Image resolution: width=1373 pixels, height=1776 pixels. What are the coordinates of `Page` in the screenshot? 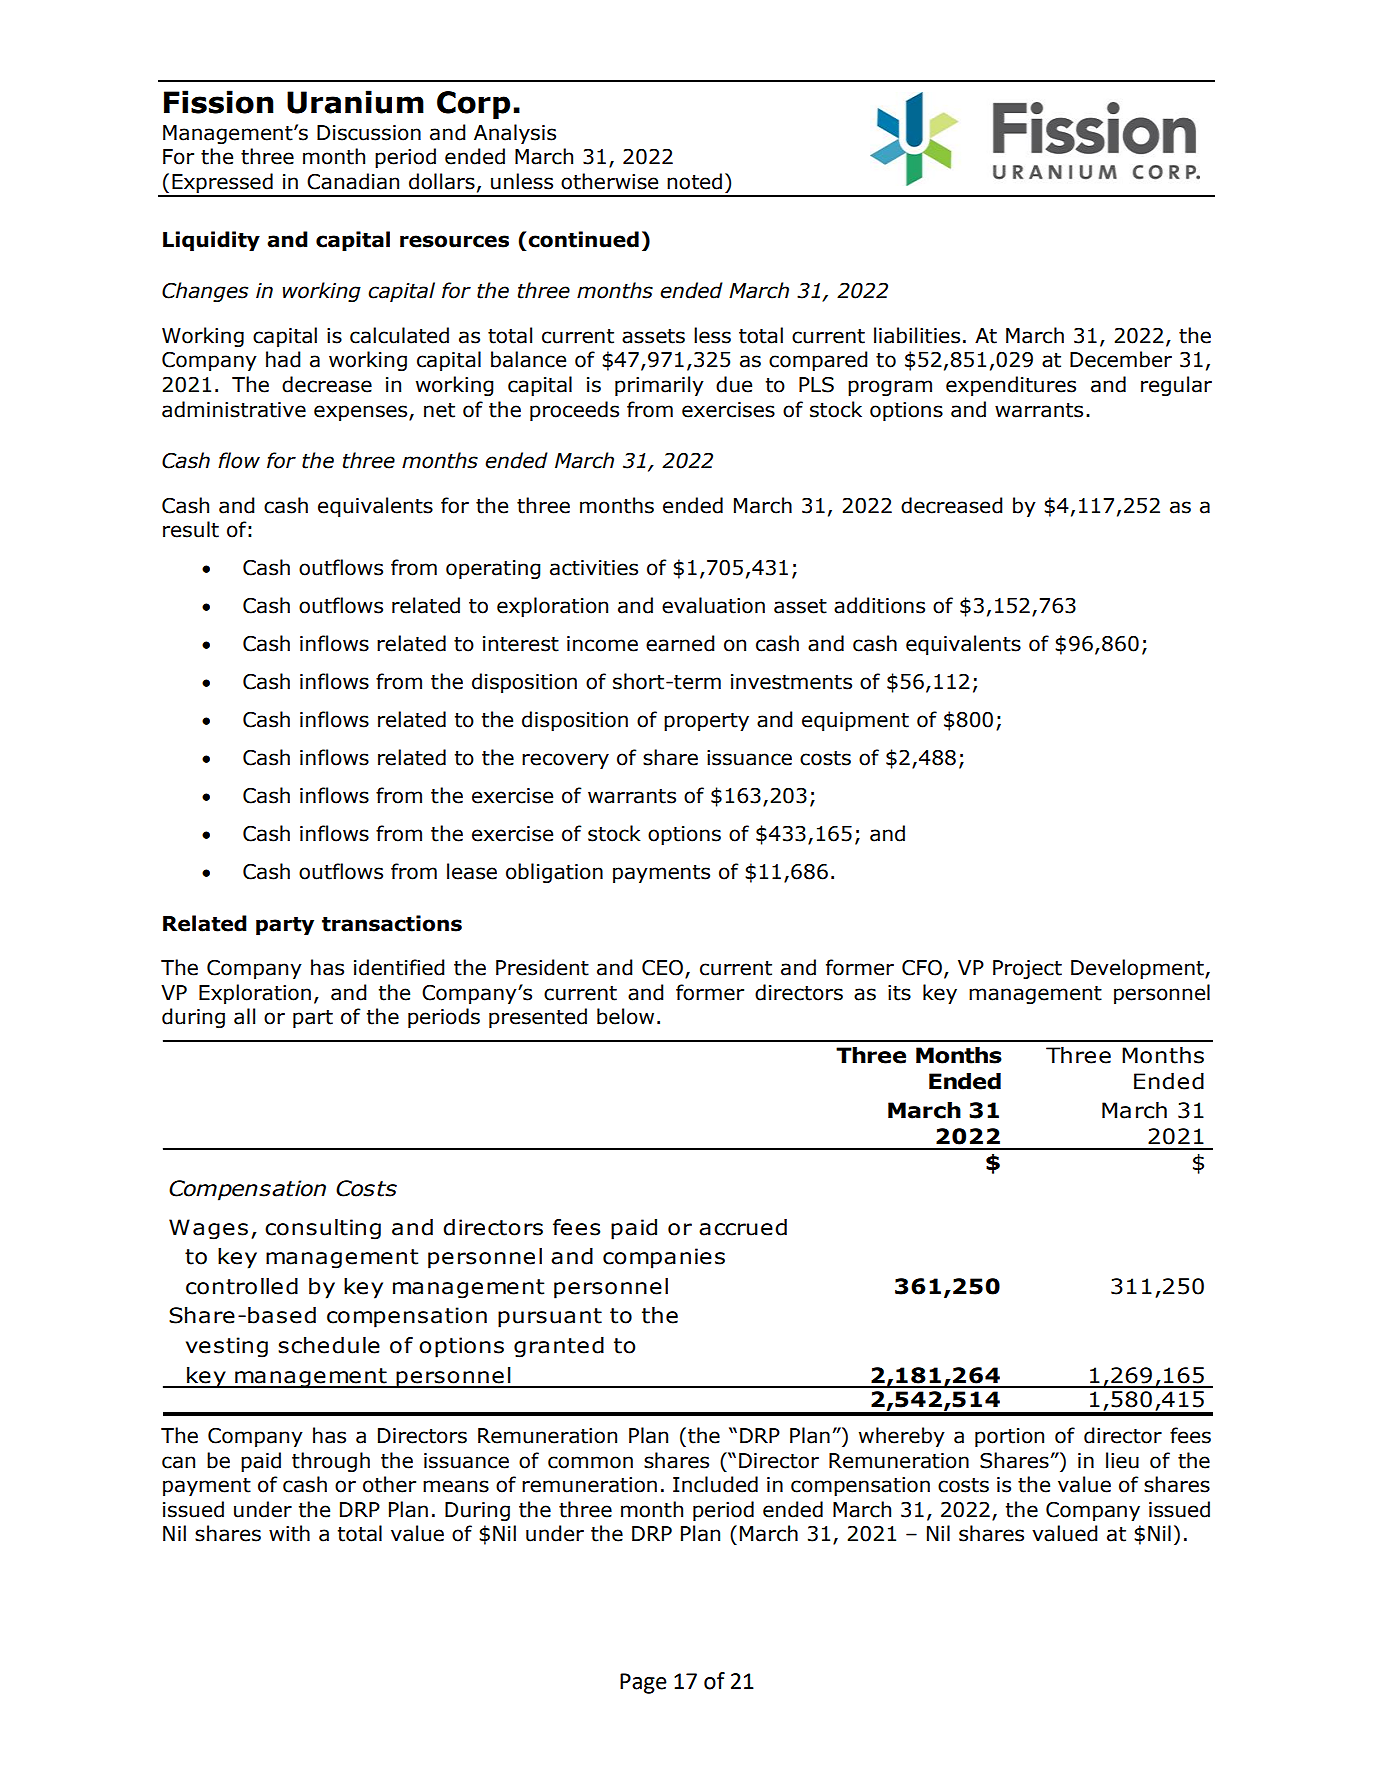 It's located at (643, 1683).
